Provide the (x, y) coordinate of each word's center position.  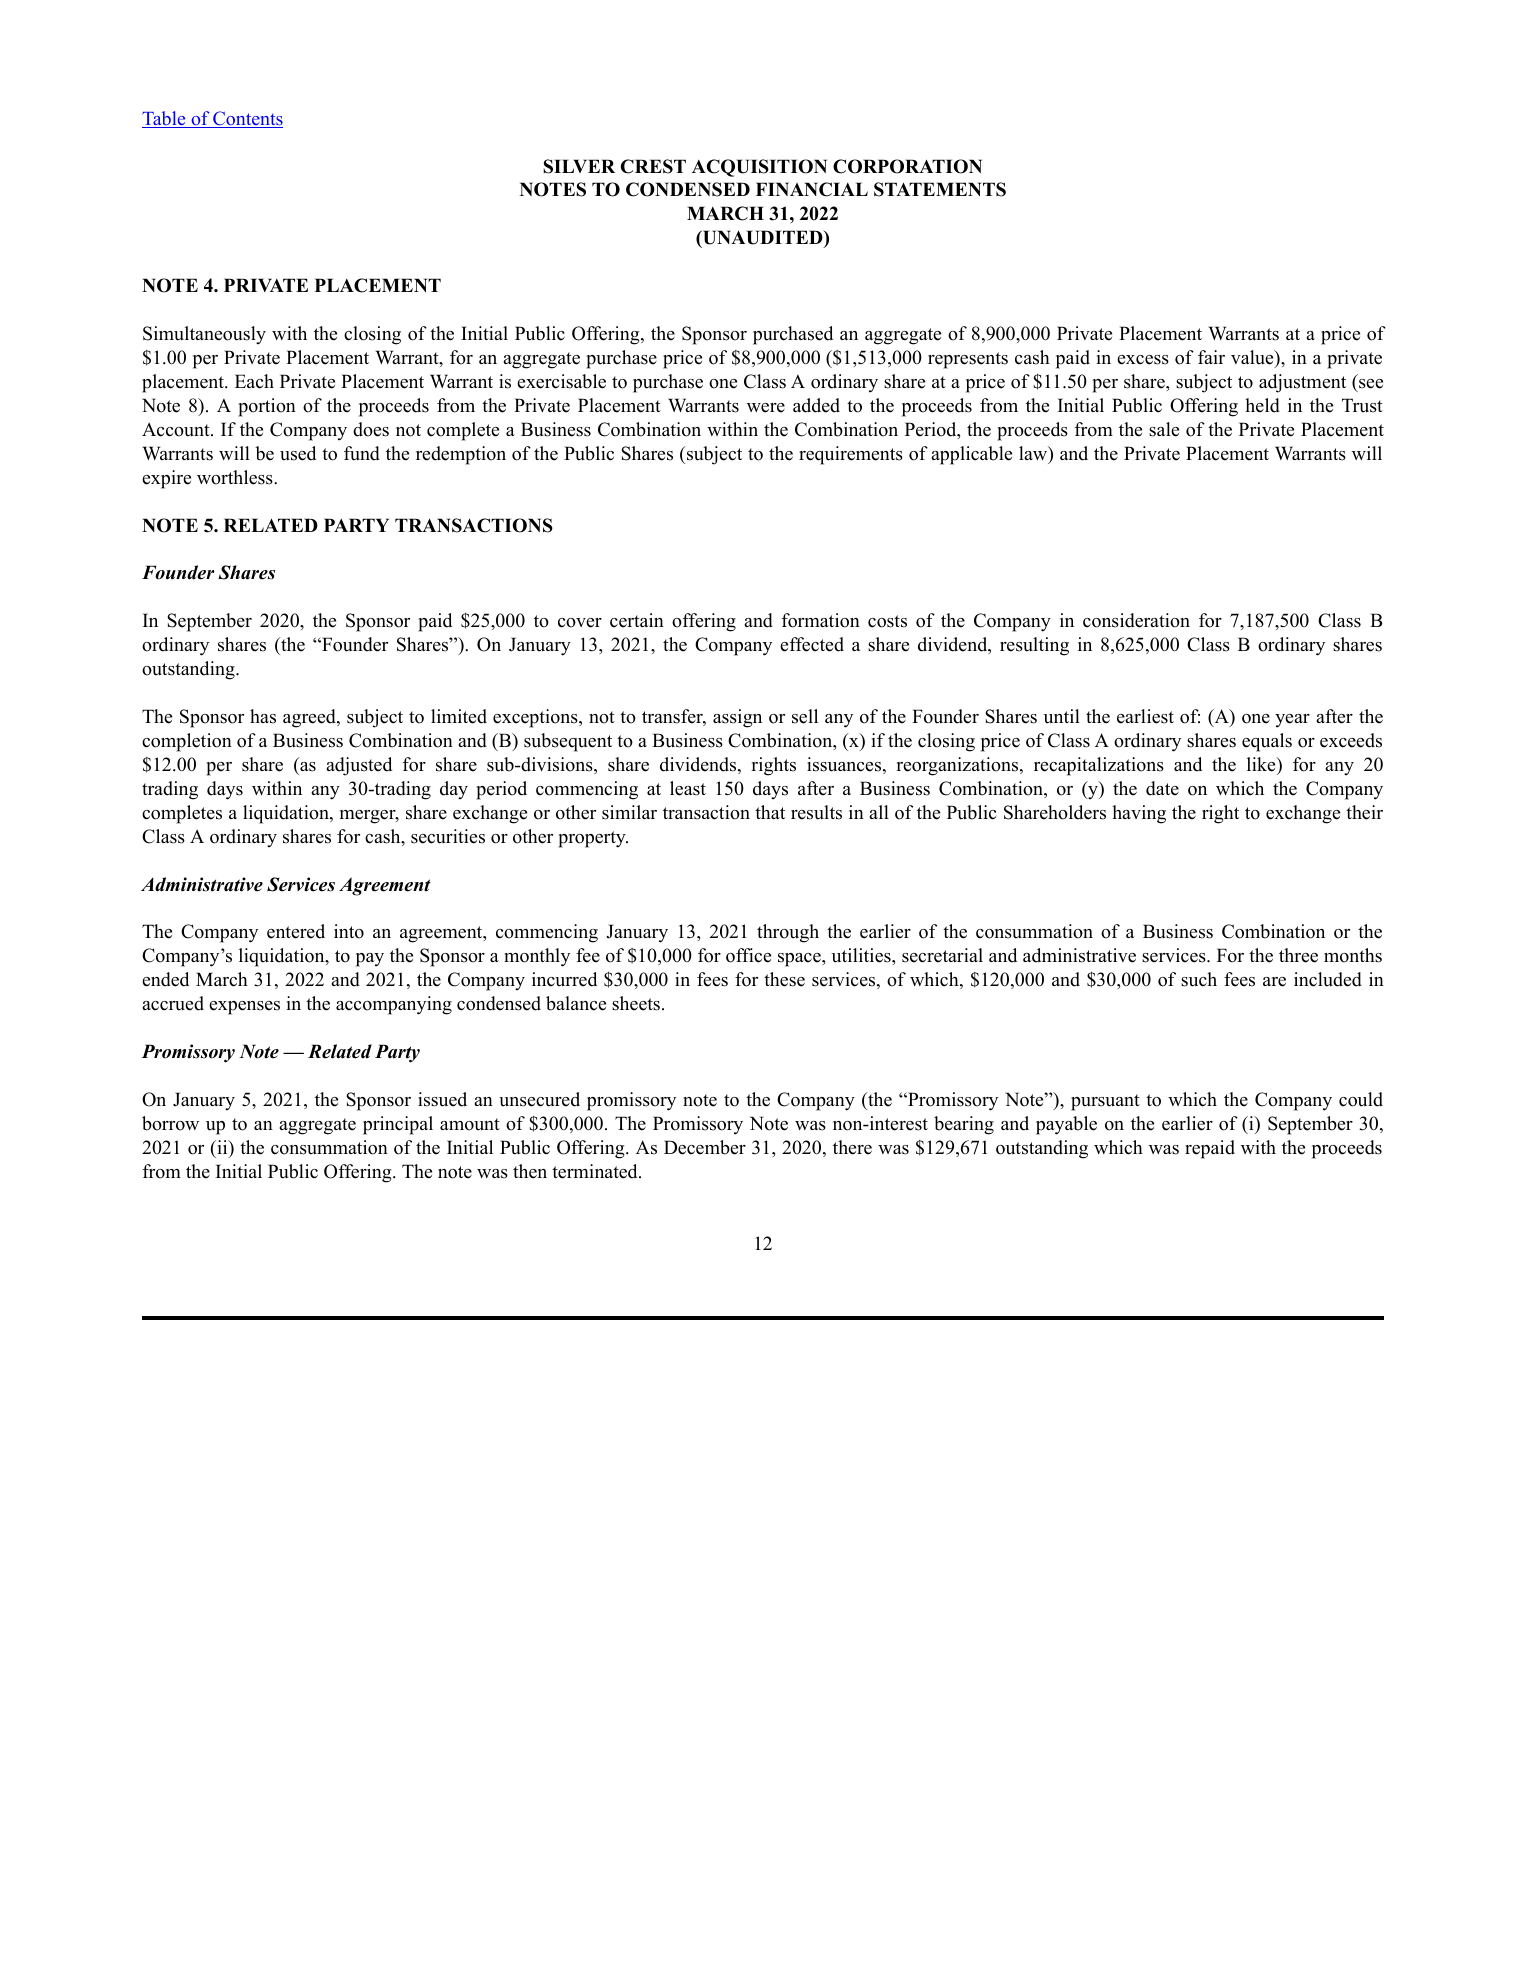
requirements (851, 455)
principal (398, 1125)
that (770, 812)
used (298, 453)
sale (1164, 429)
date (1162, 788)
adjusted (359, 766)
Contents (247, 119)
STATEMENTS (940, 189)
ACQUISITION (759, 168)
